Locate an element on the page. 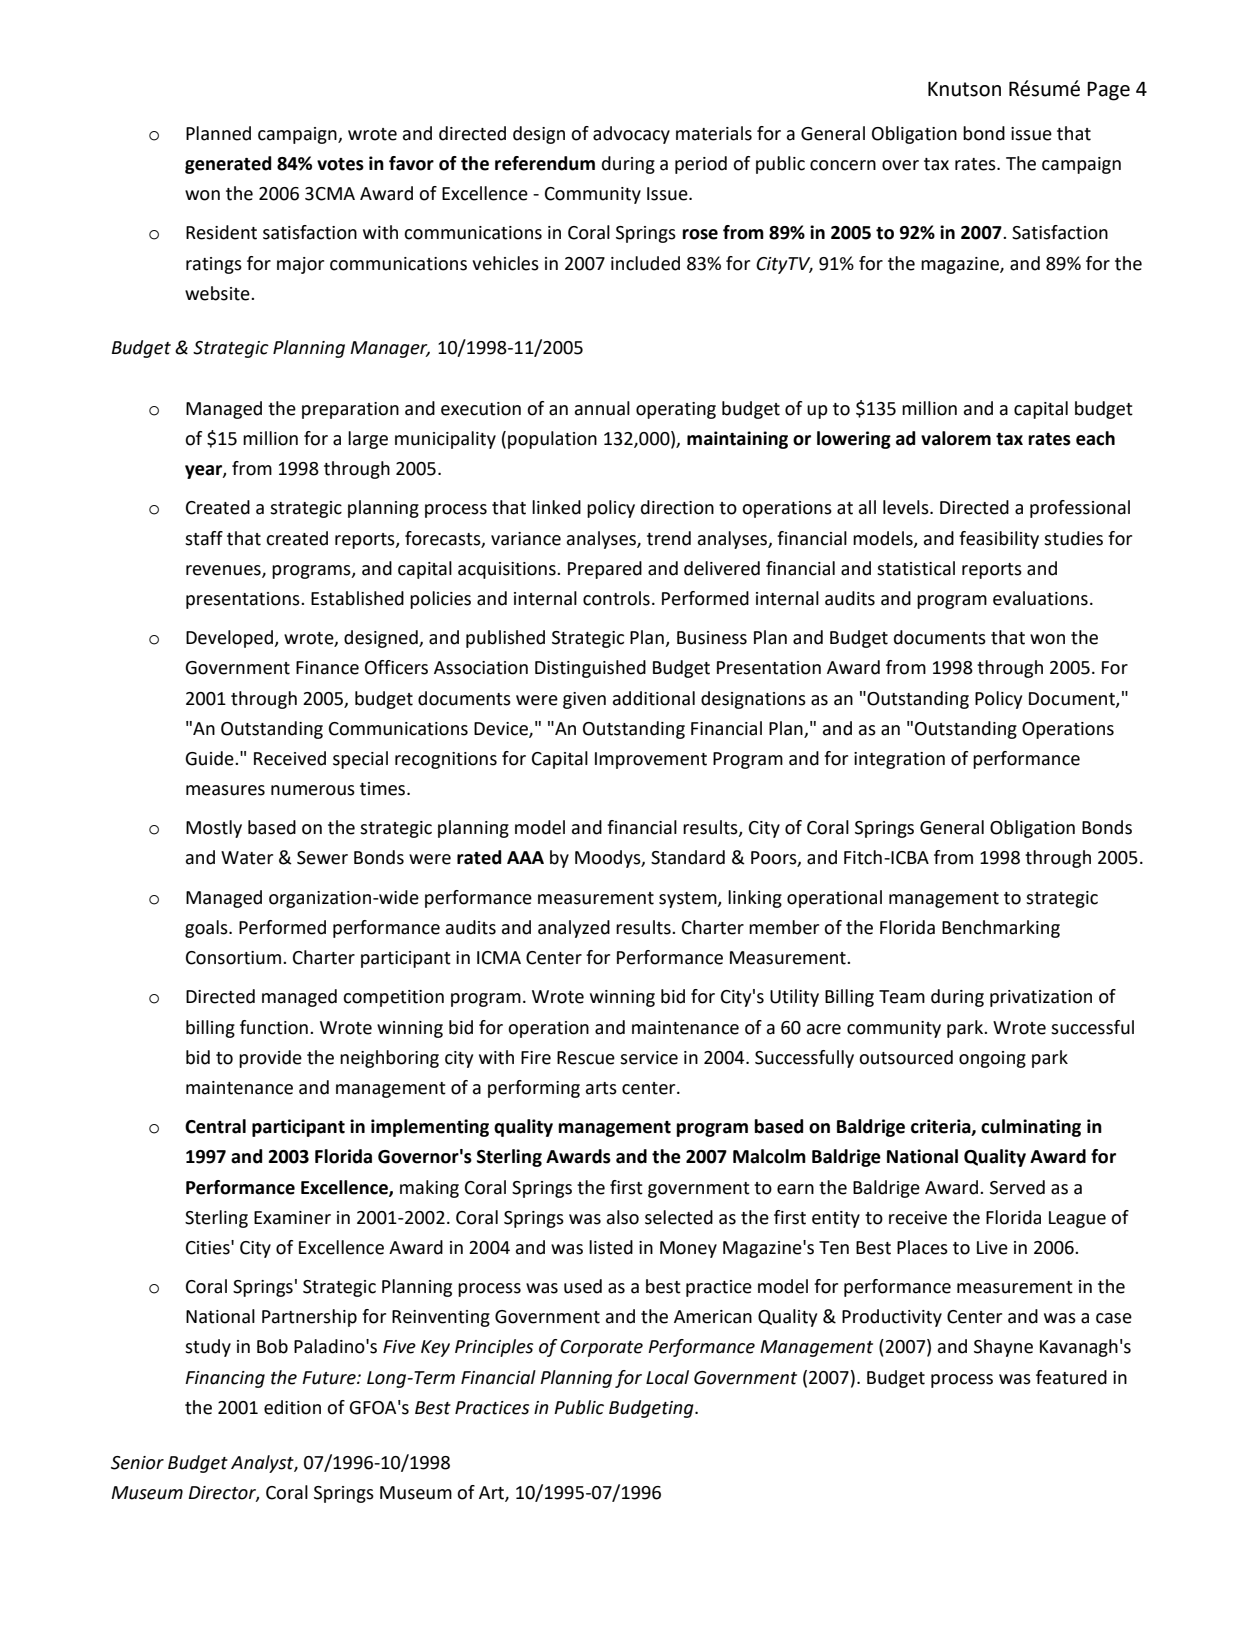 Image resolution: width=1258 pixels, height=1629 pixels. edition is located at coordinates (292, 1407).
